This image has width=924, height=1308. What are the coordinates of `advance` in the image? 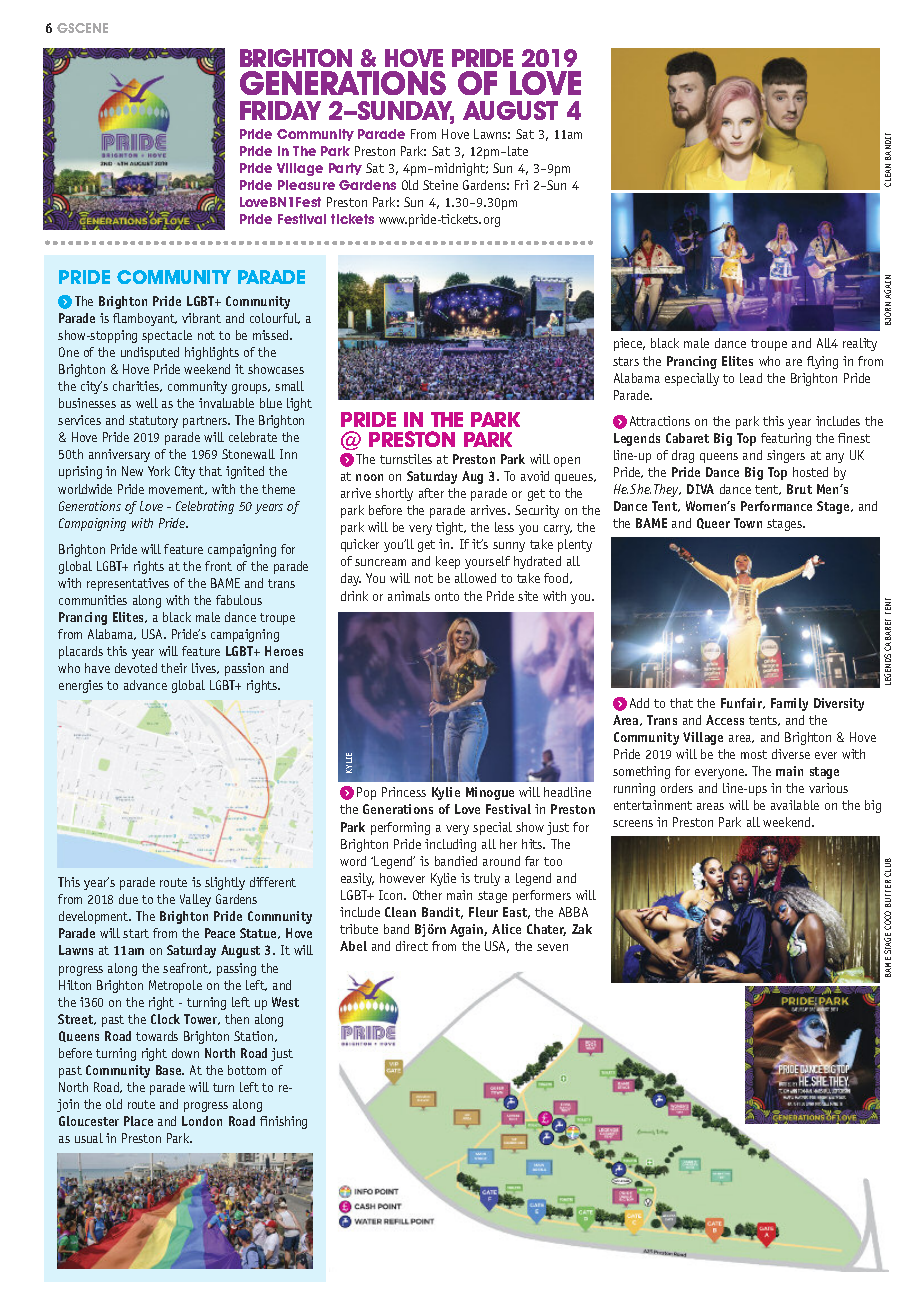 It's located at (145, 685).
